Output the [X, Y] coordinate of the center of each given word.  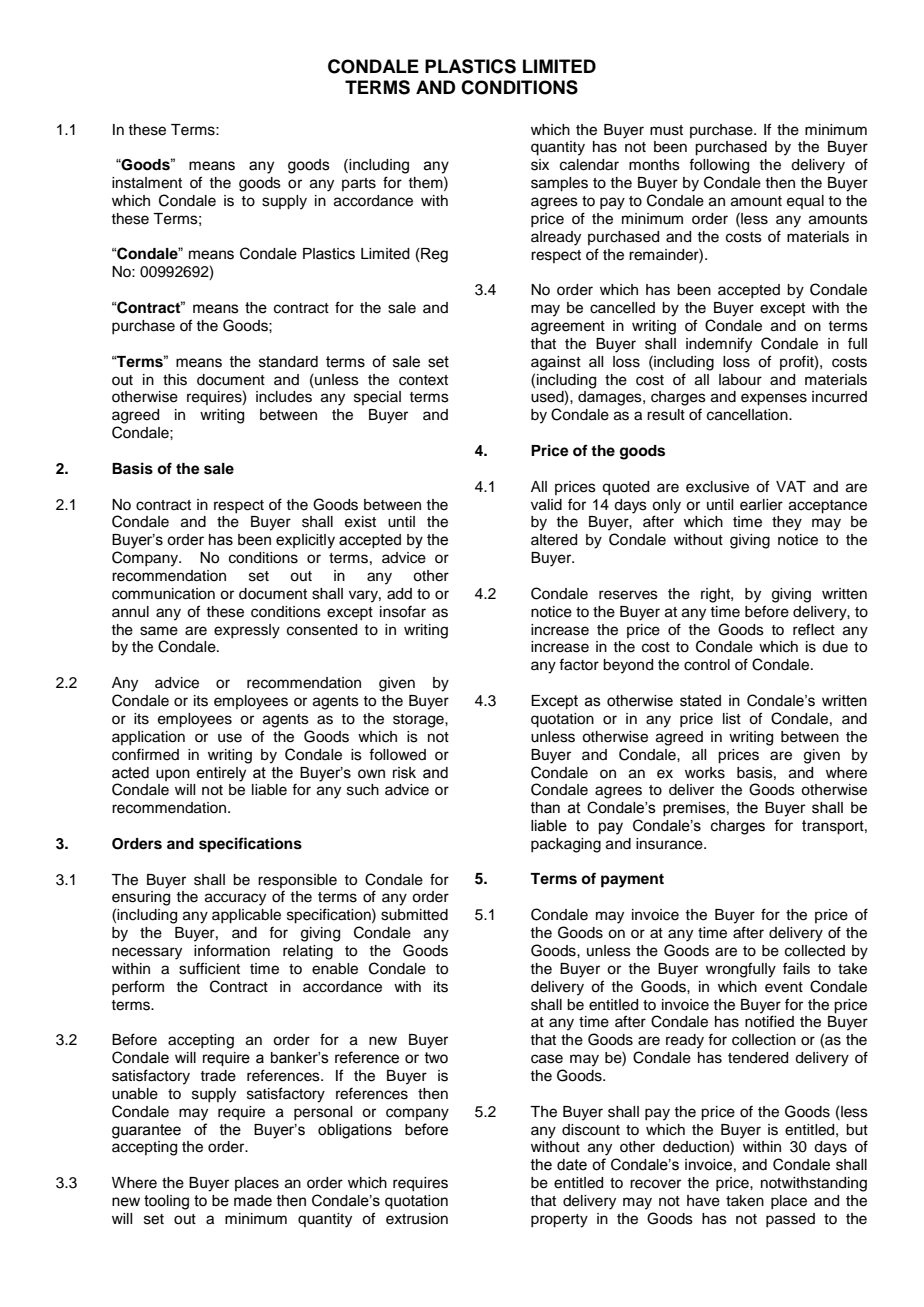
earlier [761, 505]
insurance [670, 844]
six [540, 165]
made [253, 1201]
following [719, 166]
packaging [566, 845]
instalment [147, 183]
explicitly [305, 541]
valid [546, 505]
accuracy [235, 899]
